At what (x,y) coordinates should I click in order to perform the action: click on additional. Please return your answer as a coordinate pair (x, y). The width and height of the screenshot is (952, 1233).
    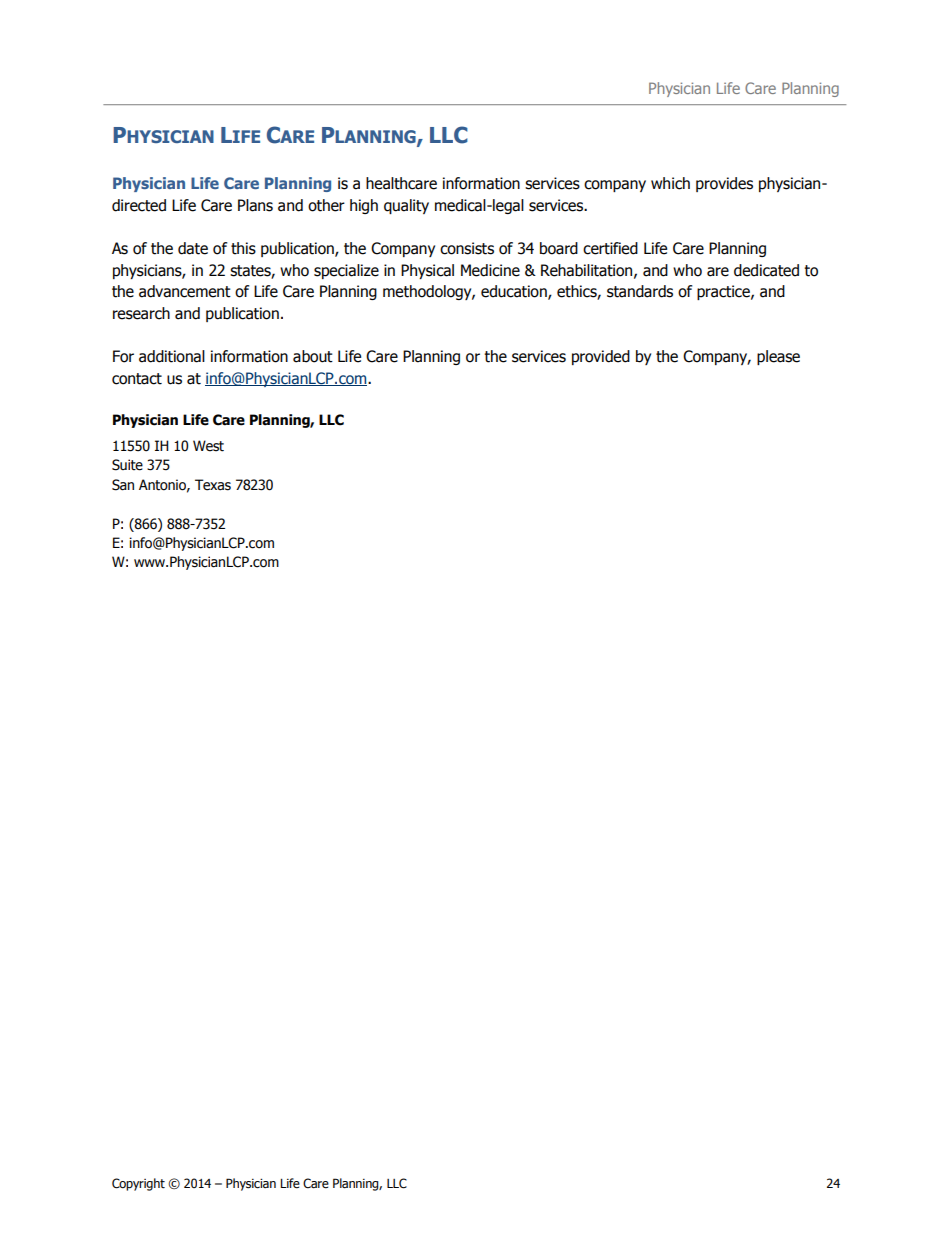
    Looking at the image, I should click on (172, 356).
